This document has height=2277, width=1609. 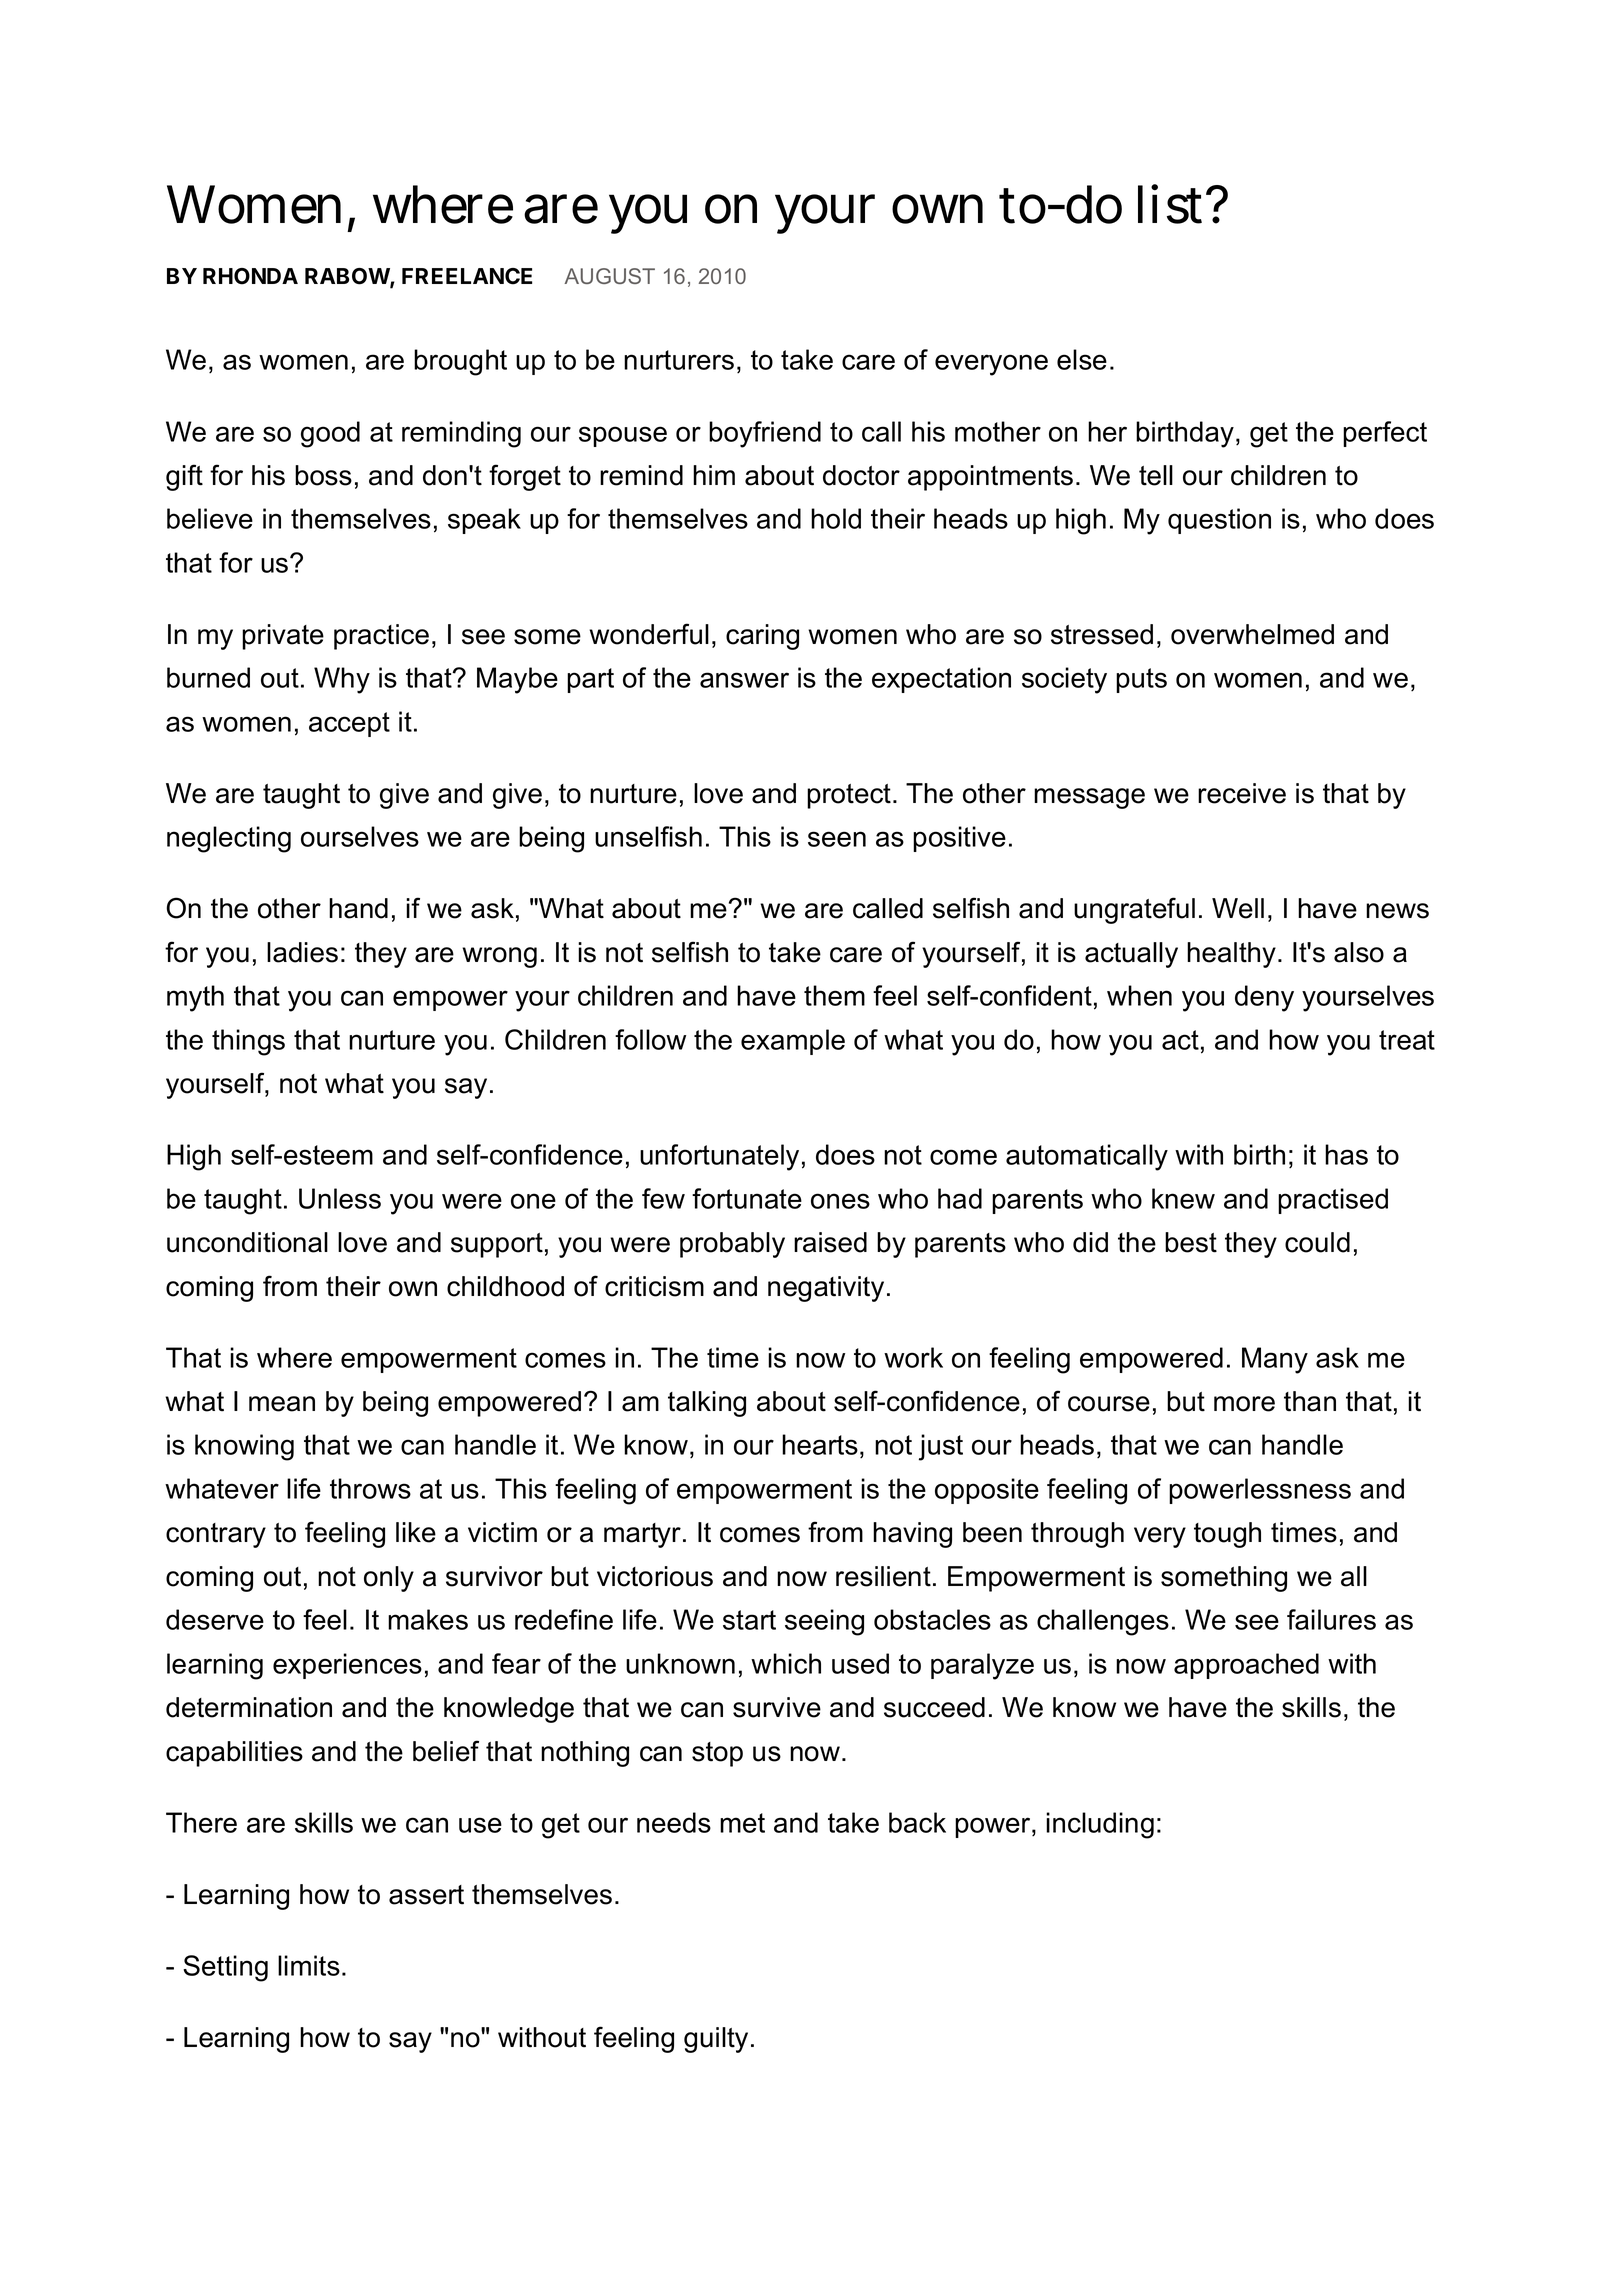 I want to click on mean, so click(x=282, y=1404).
